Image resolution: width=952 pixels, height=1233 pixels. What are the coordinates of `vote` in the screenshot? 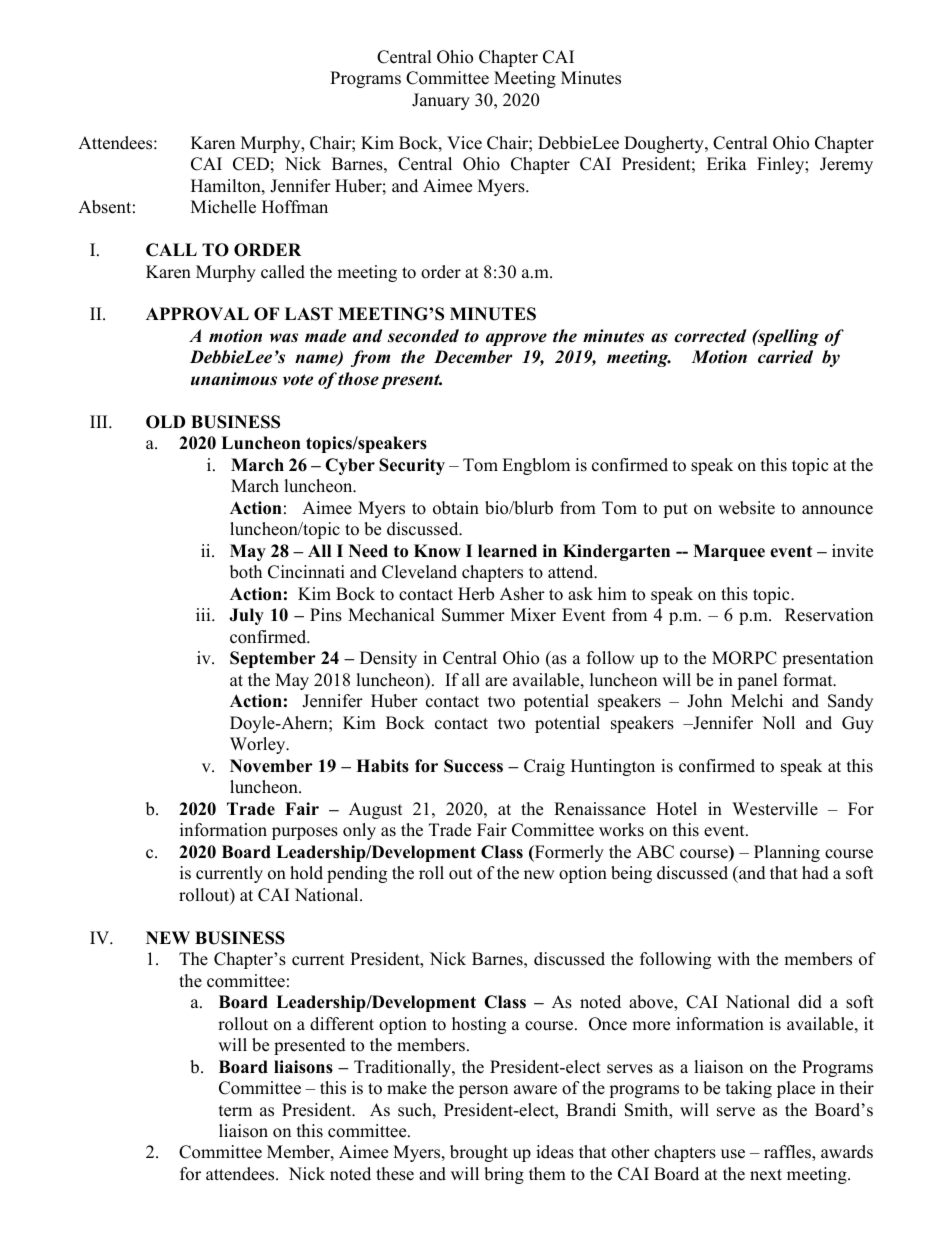 It's located at (298, 380).
